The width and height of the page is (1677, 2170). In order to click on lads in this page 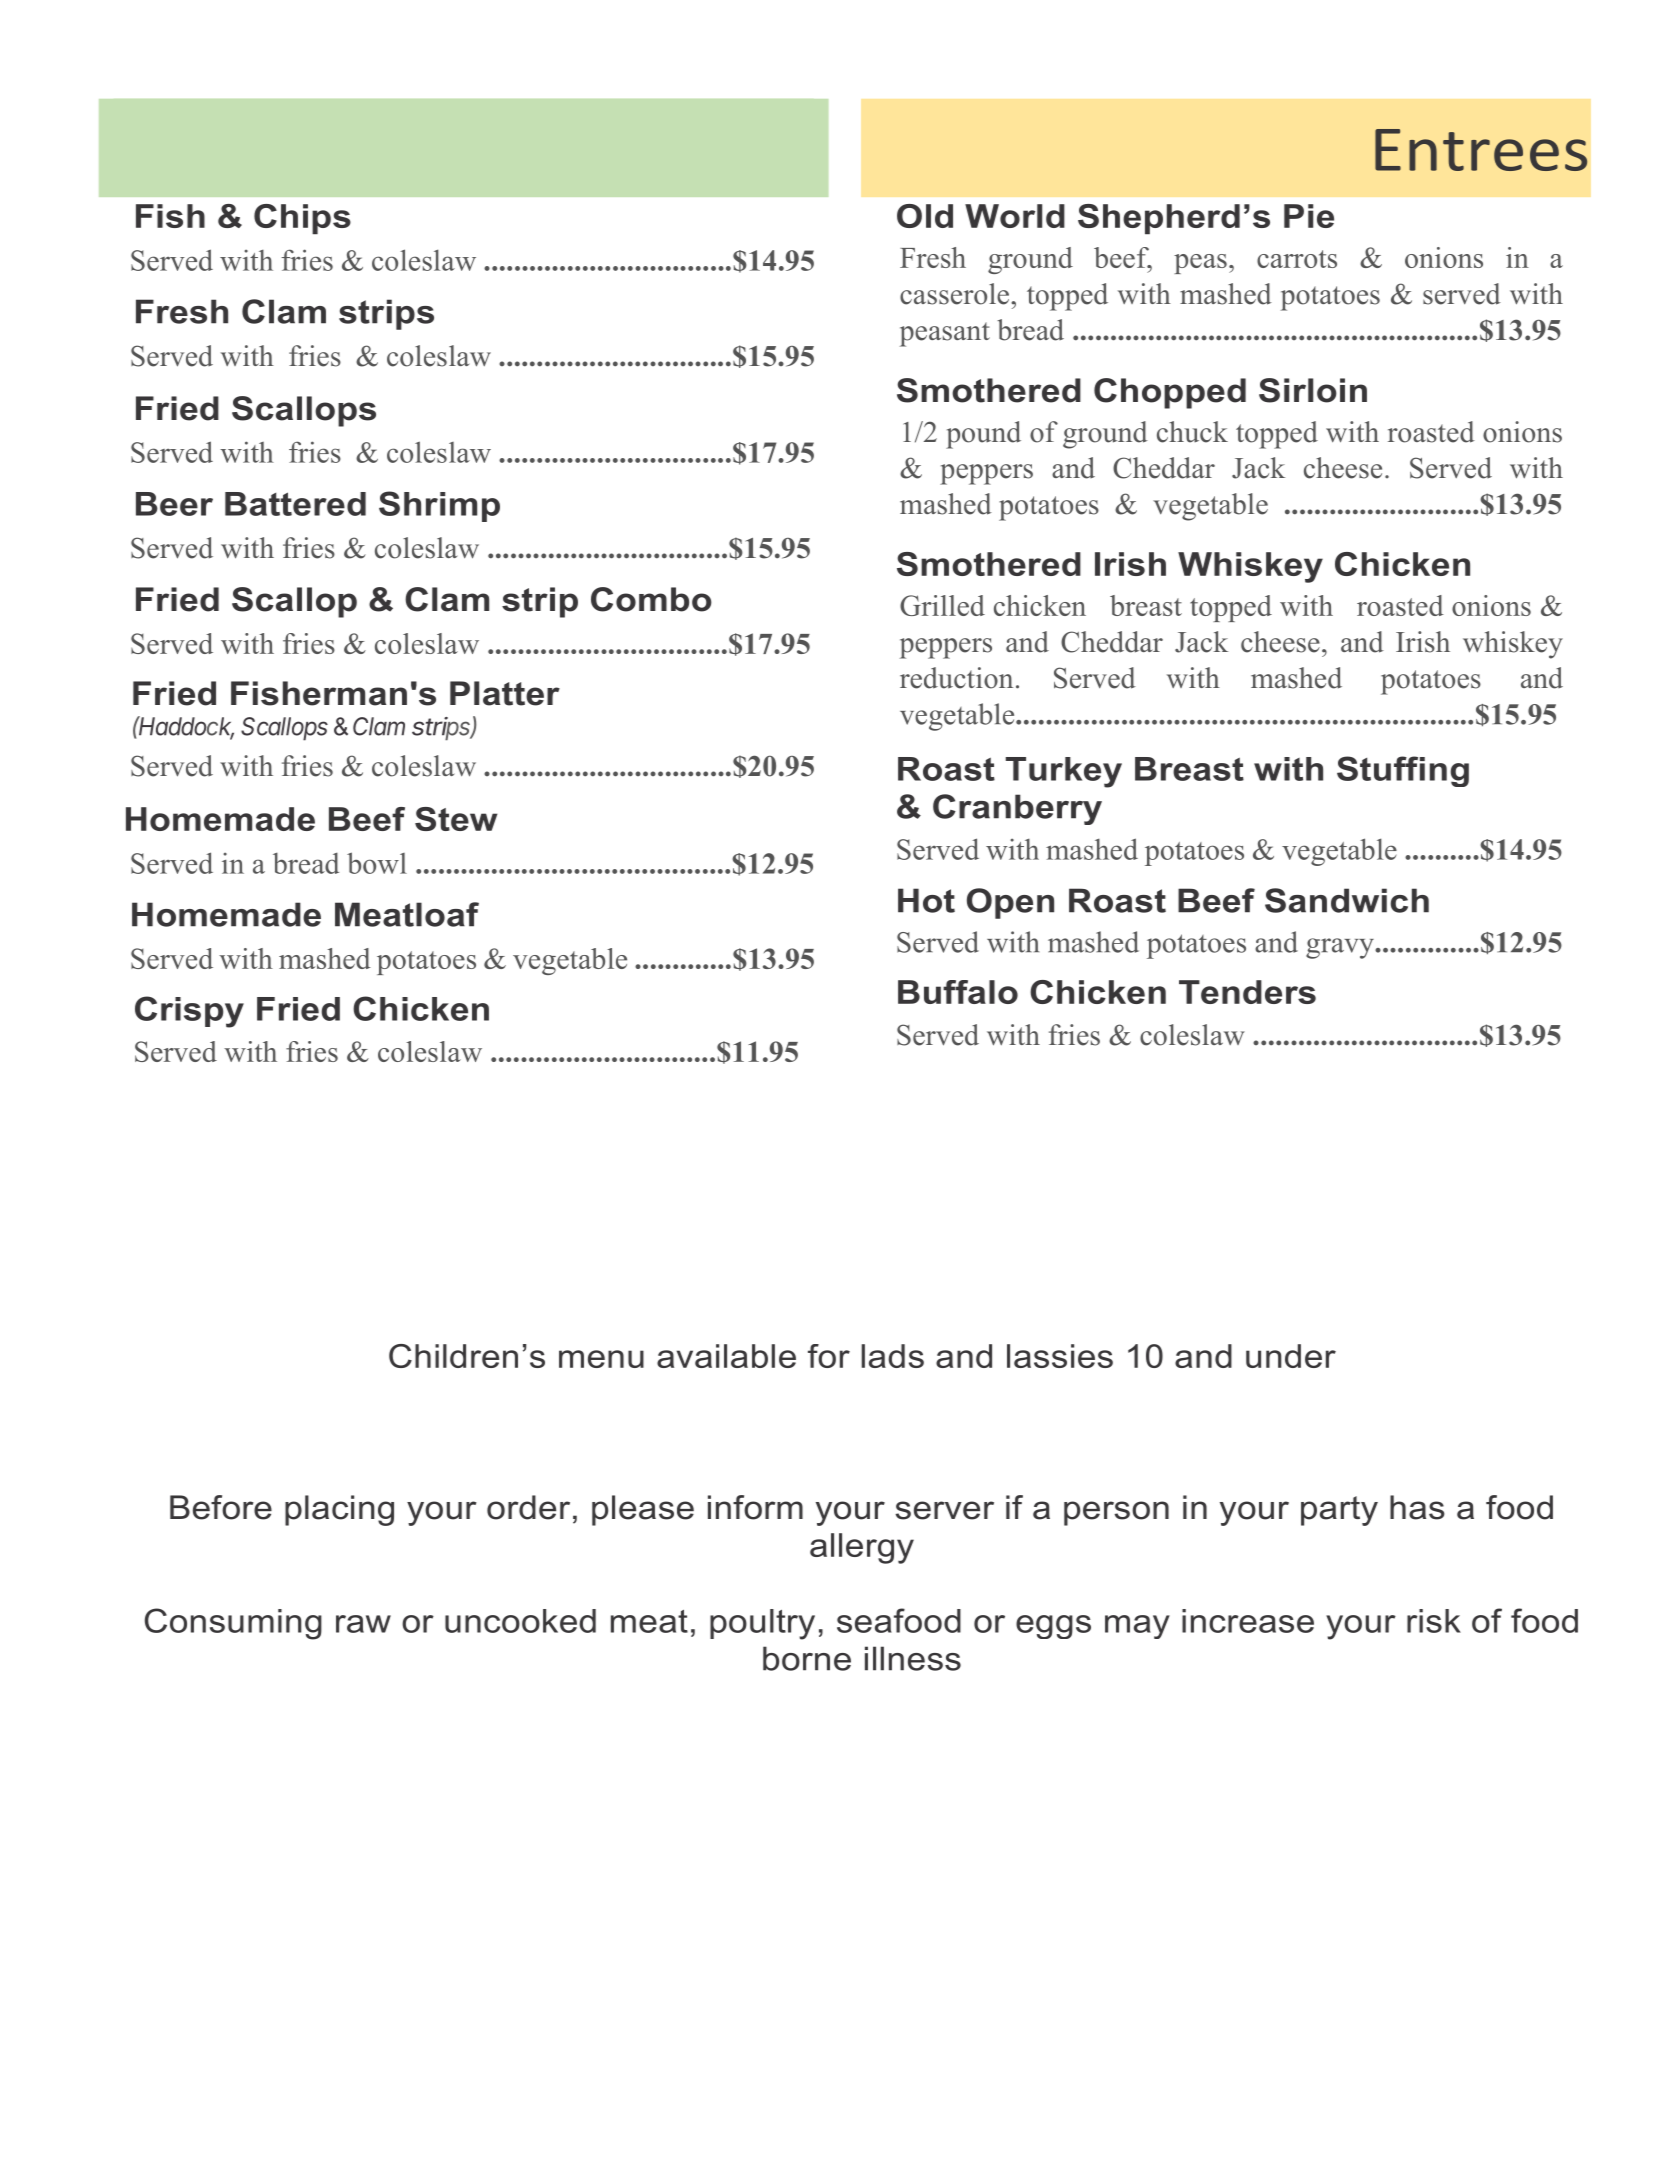, I will do `click(893, 1356)`.
